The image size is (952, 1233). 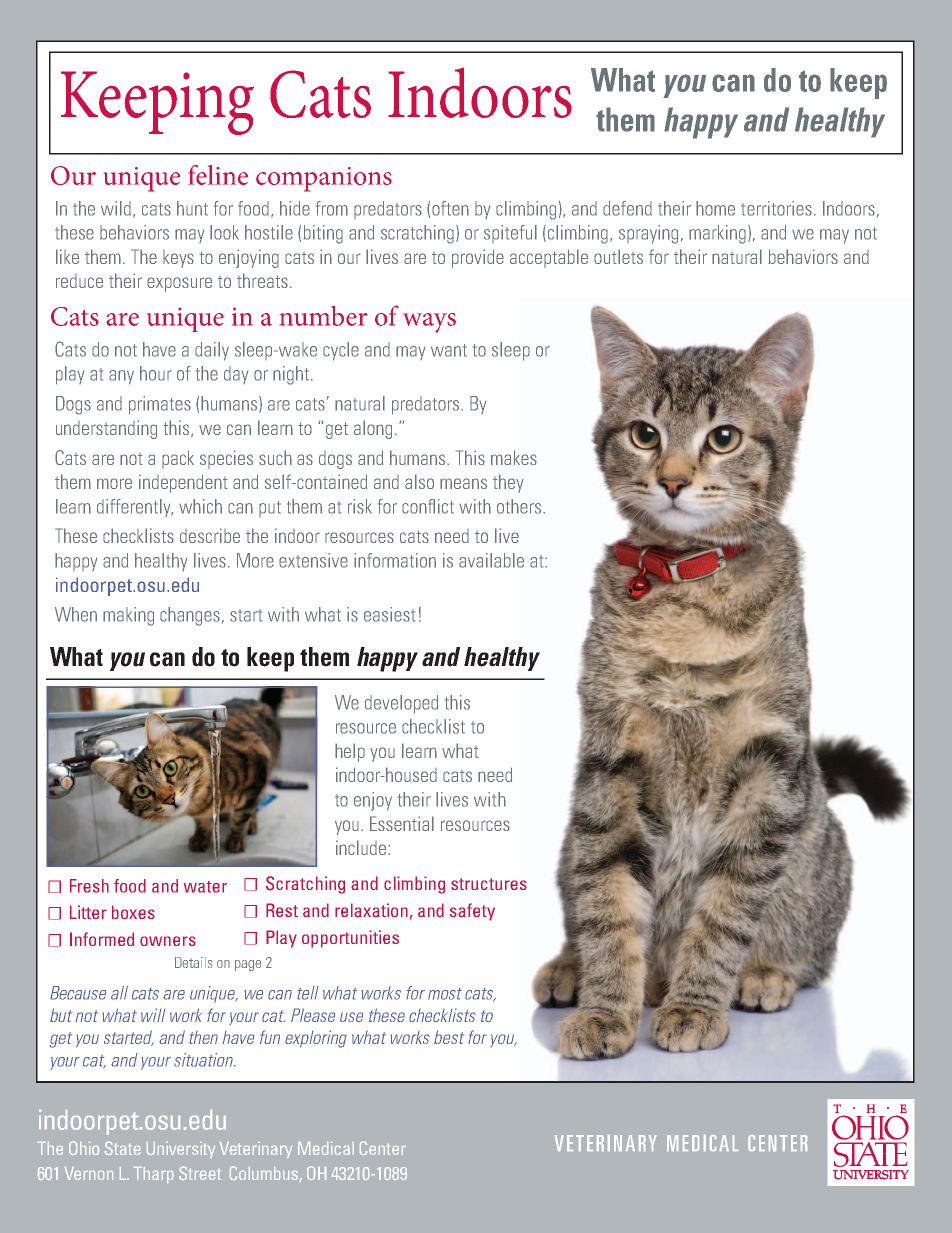 What do you see at coordinates (116, 208) in the image?
I see `wild` at bounding box center [116, 208].
